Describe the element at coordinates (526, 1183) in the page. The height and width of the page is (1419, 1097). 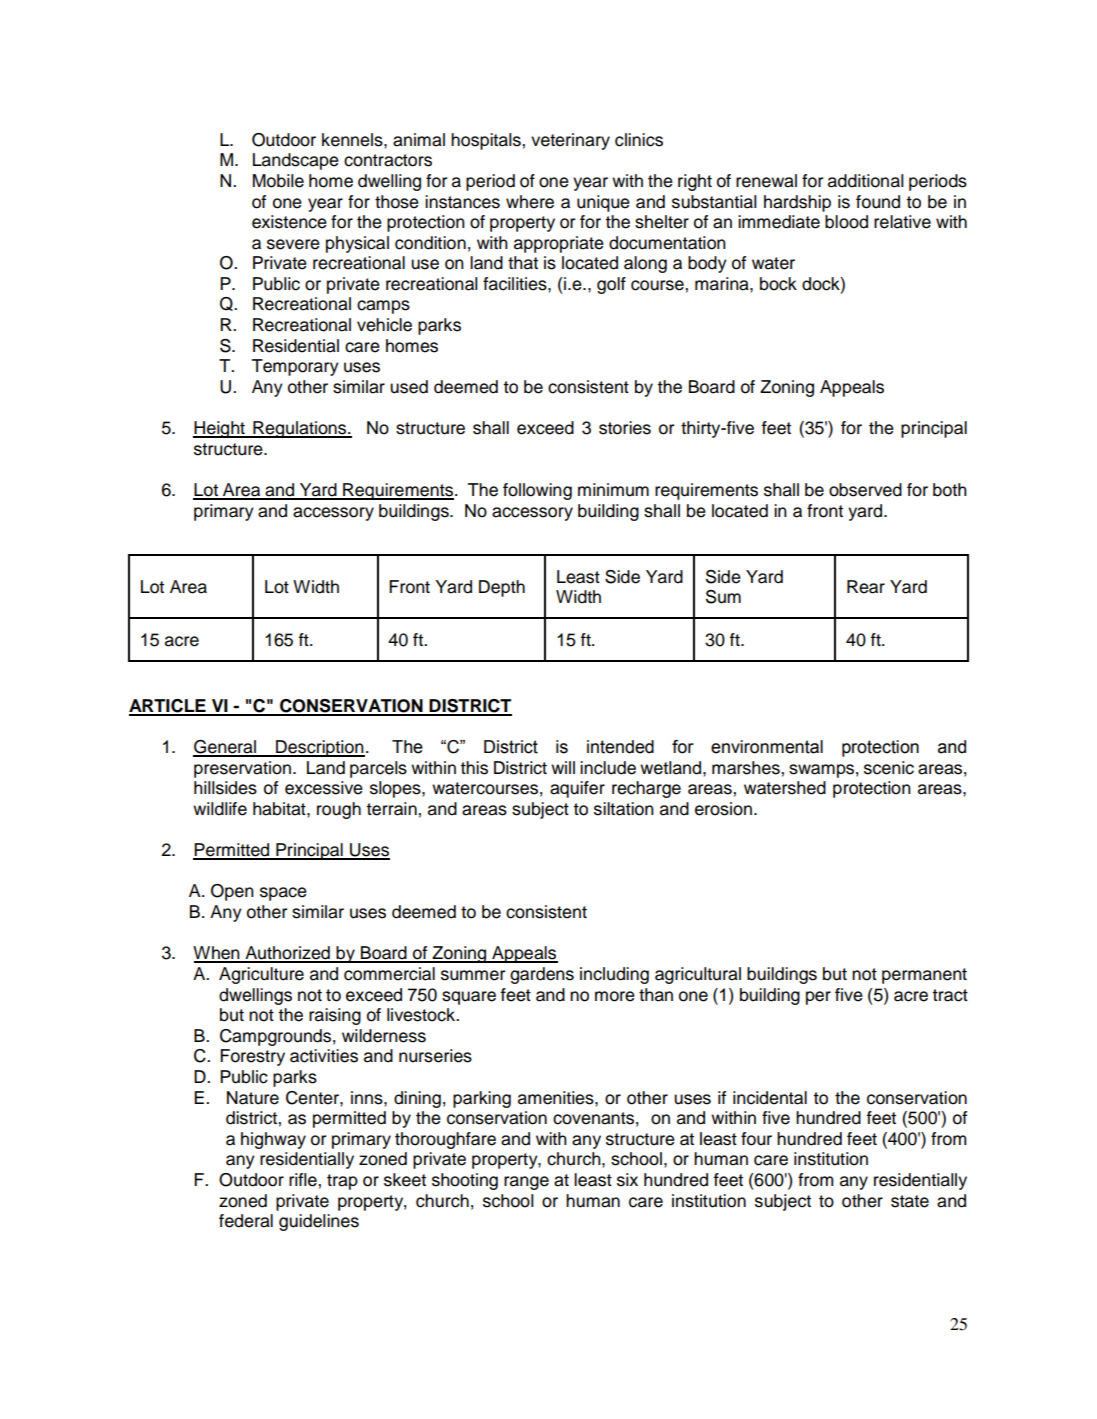
I see `range` at that location.
